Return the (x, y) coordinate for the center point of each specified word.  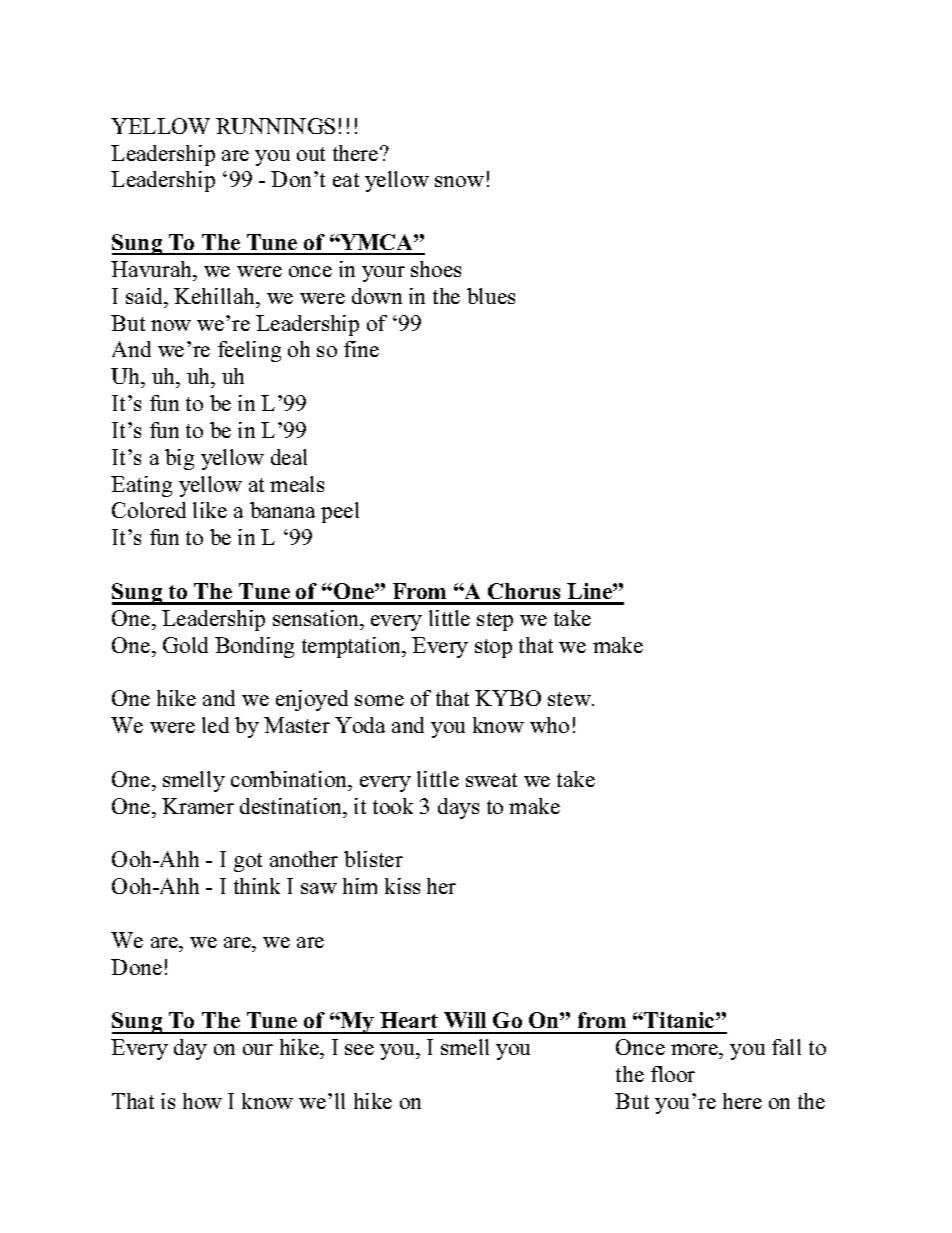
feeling (249, 351)
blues (491, 296)
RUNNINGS (275, 126)
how (202, 1101)
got (248, 862)
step (495, 621)
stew (570, 699)
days (458, 808)
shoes (436, 269)
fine (361, 349)
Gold (185, 645)
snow (459, 181)
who (549, 725)
